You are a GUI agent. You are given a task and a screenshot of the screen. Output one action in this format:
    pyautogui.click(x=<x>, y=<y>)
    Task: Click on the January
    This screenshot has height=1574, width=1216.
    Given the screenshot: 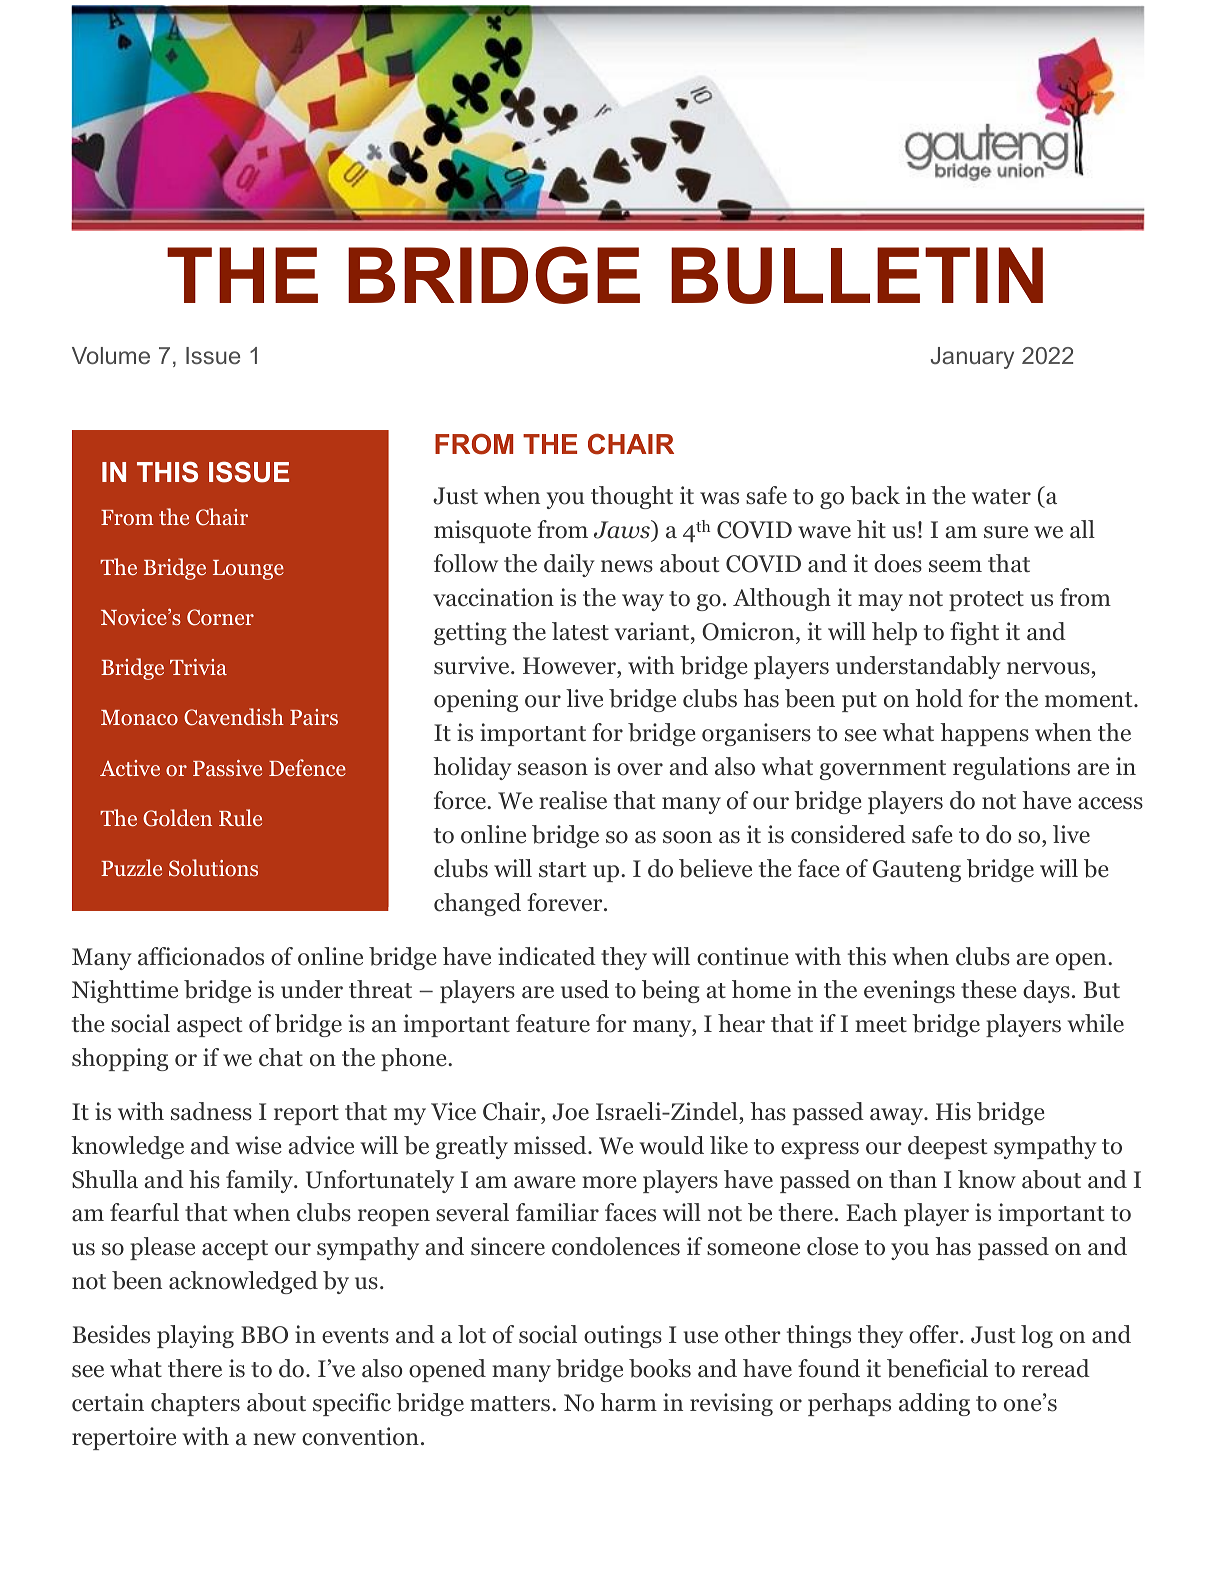 What is the action you would take?
    pyautogui.click(x=972, y=358)
